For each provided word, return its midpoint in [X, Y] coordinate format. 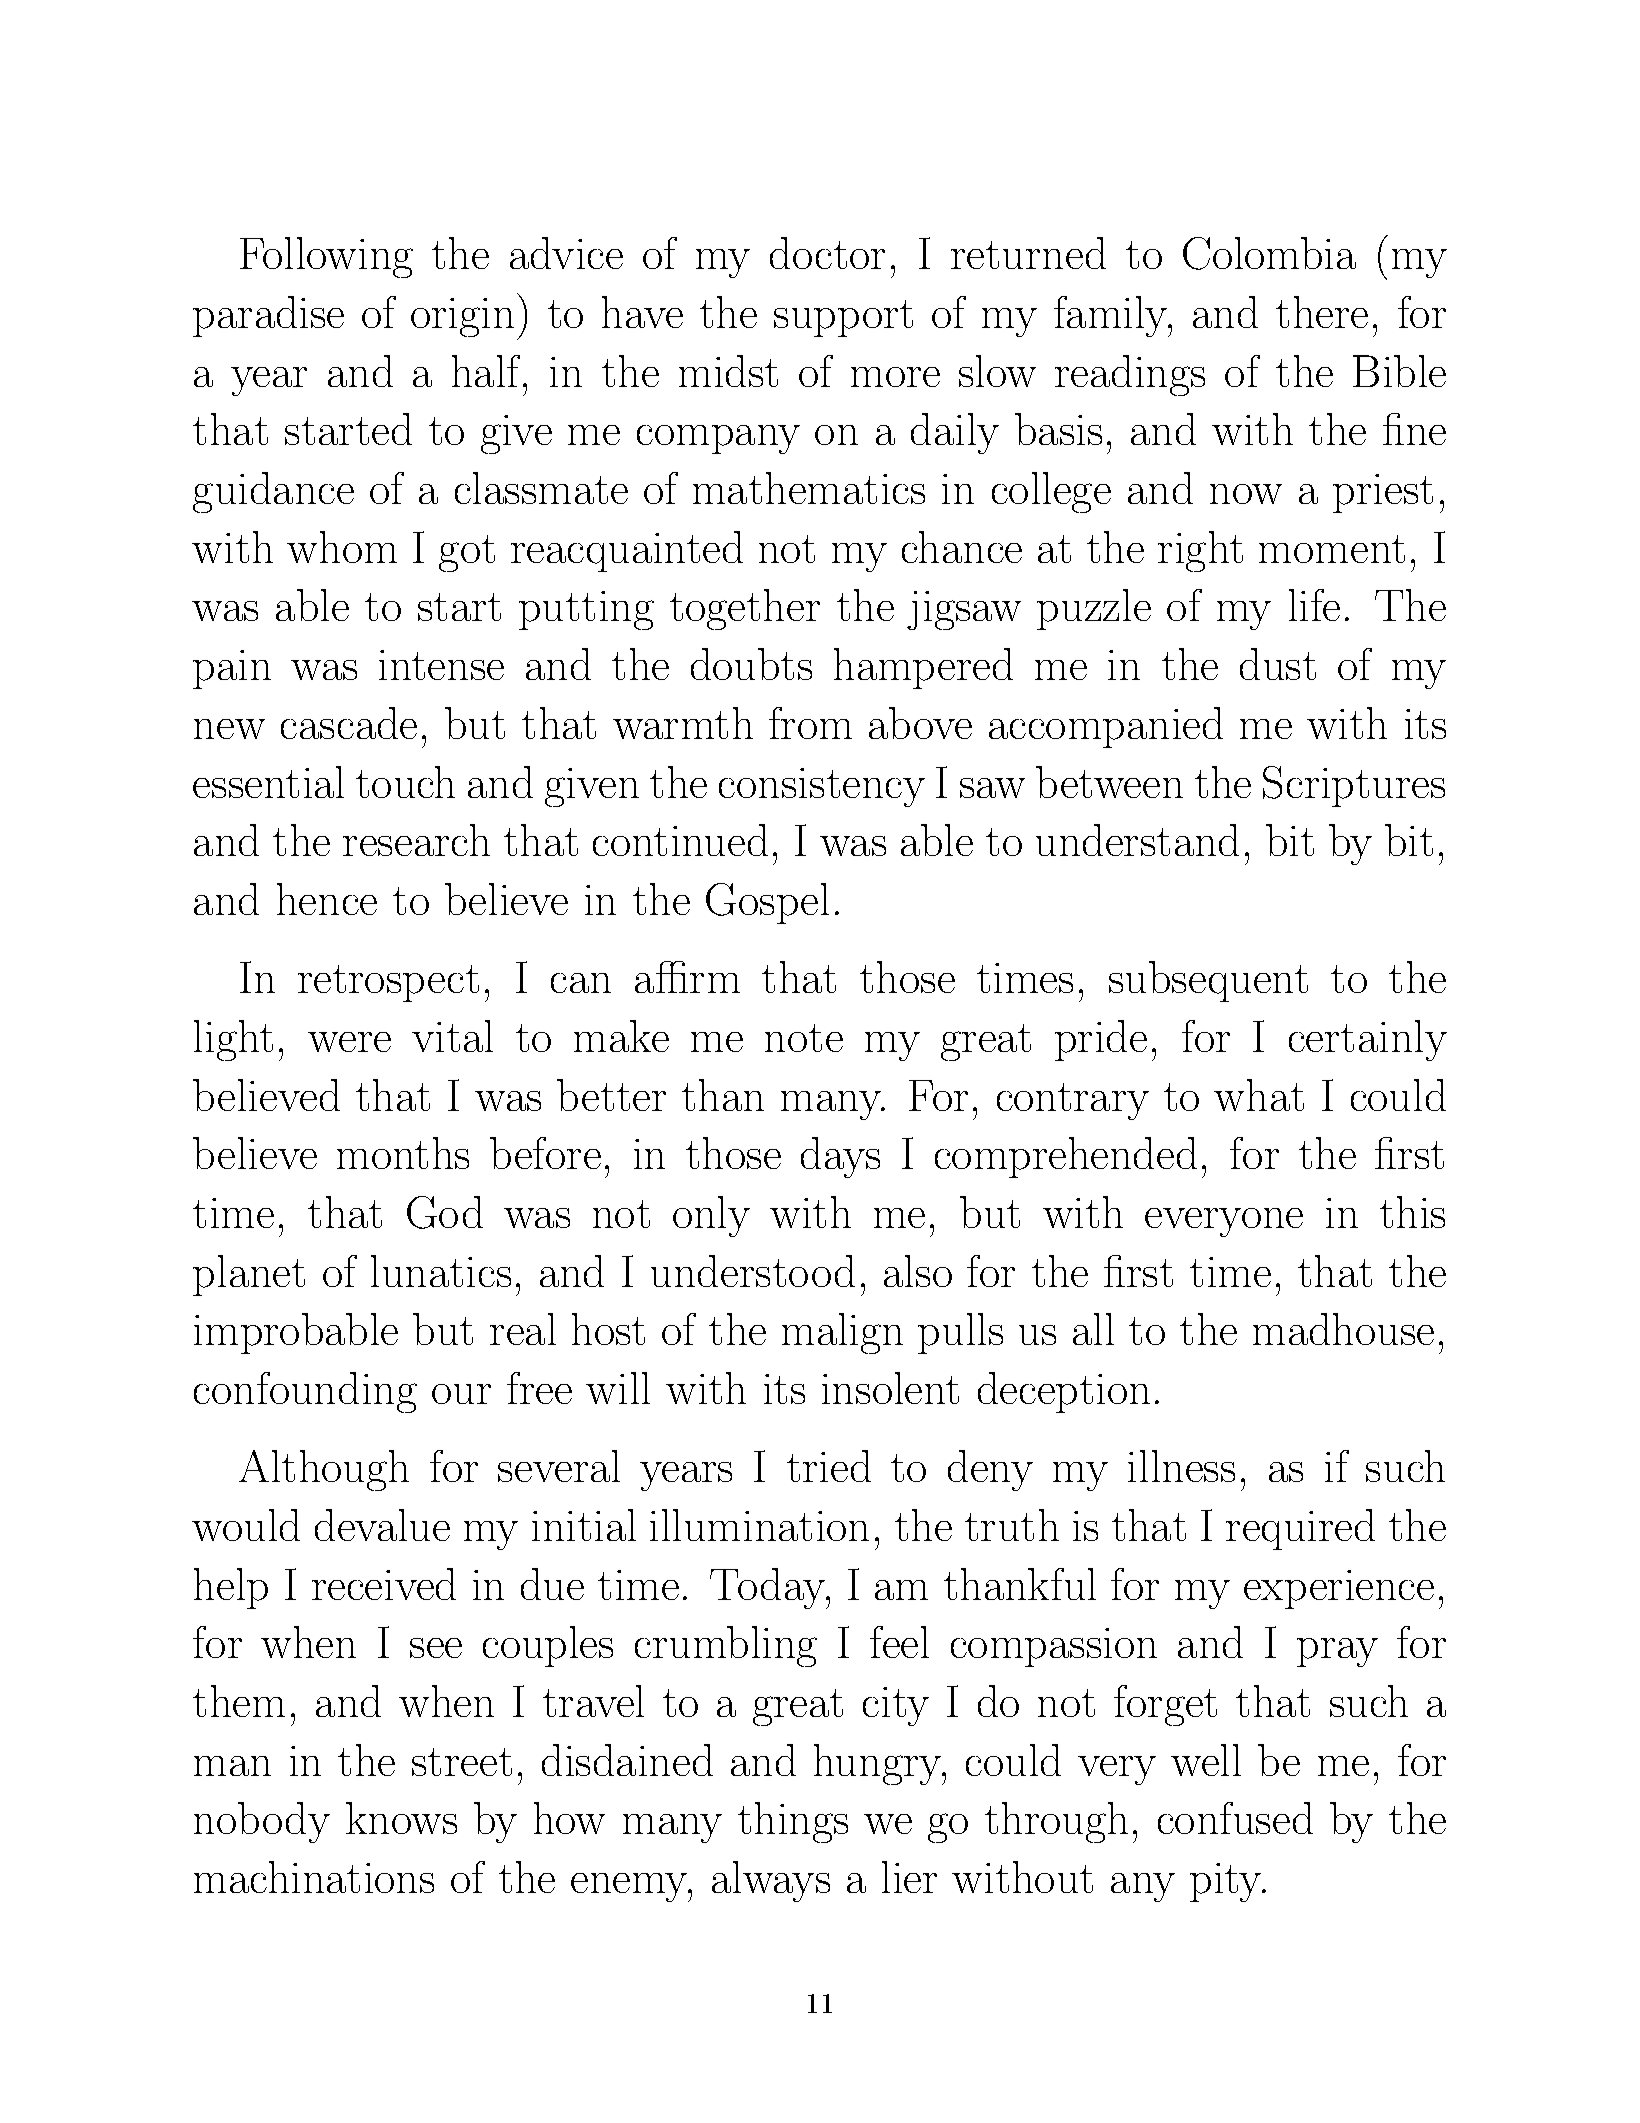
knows [401, 1818]
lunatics [441, 1271]
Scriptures [1354, 786]
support [843, 318]
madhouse [1343, 1329]
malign [842, 1333]
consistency [822, 787]
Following [326, 257]
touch [405, 782]
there [1322, 312]
